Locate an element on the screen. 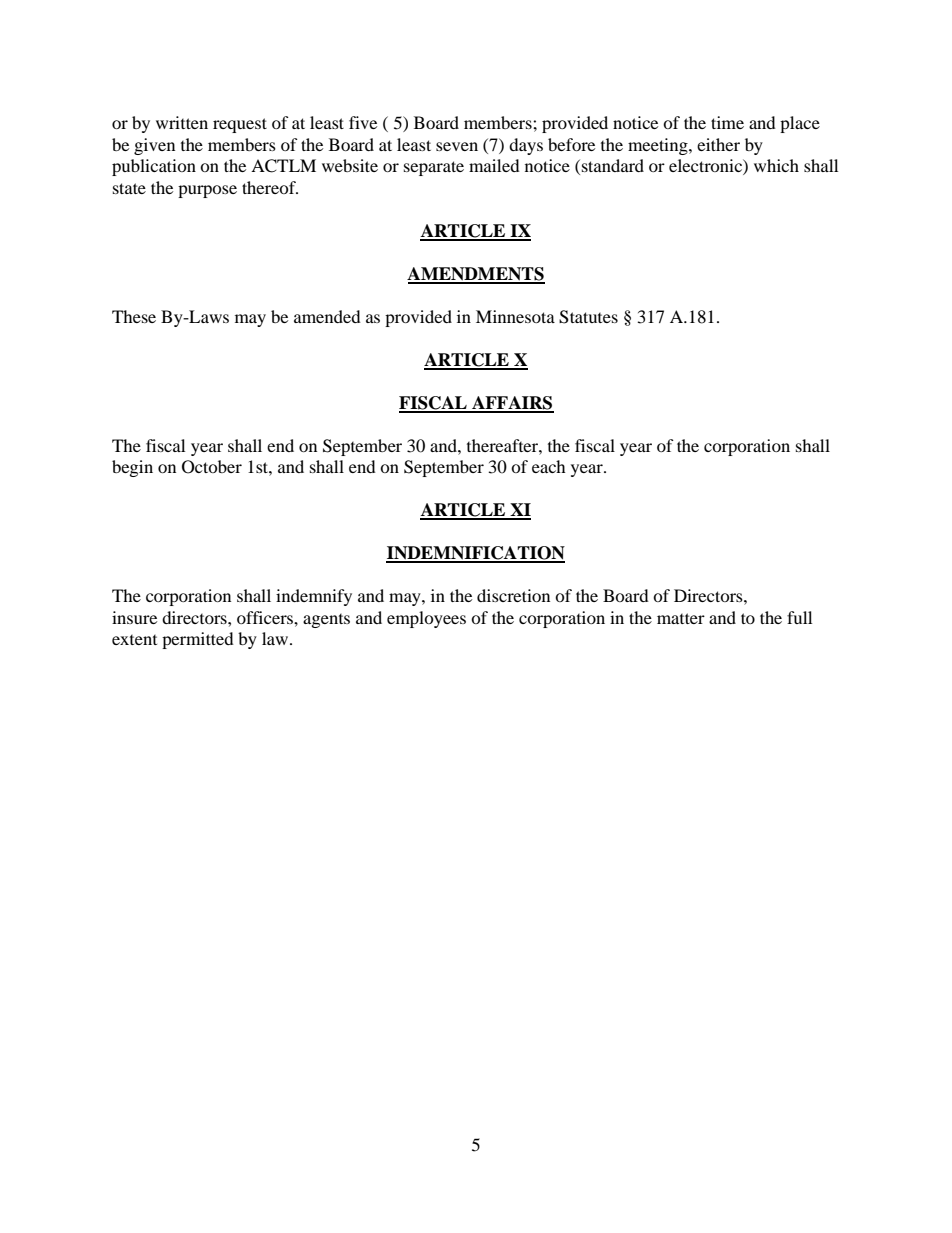 Image resolution: width=952 pixels, height=1233 pixels. employees is located at coordinates (426, 619).
